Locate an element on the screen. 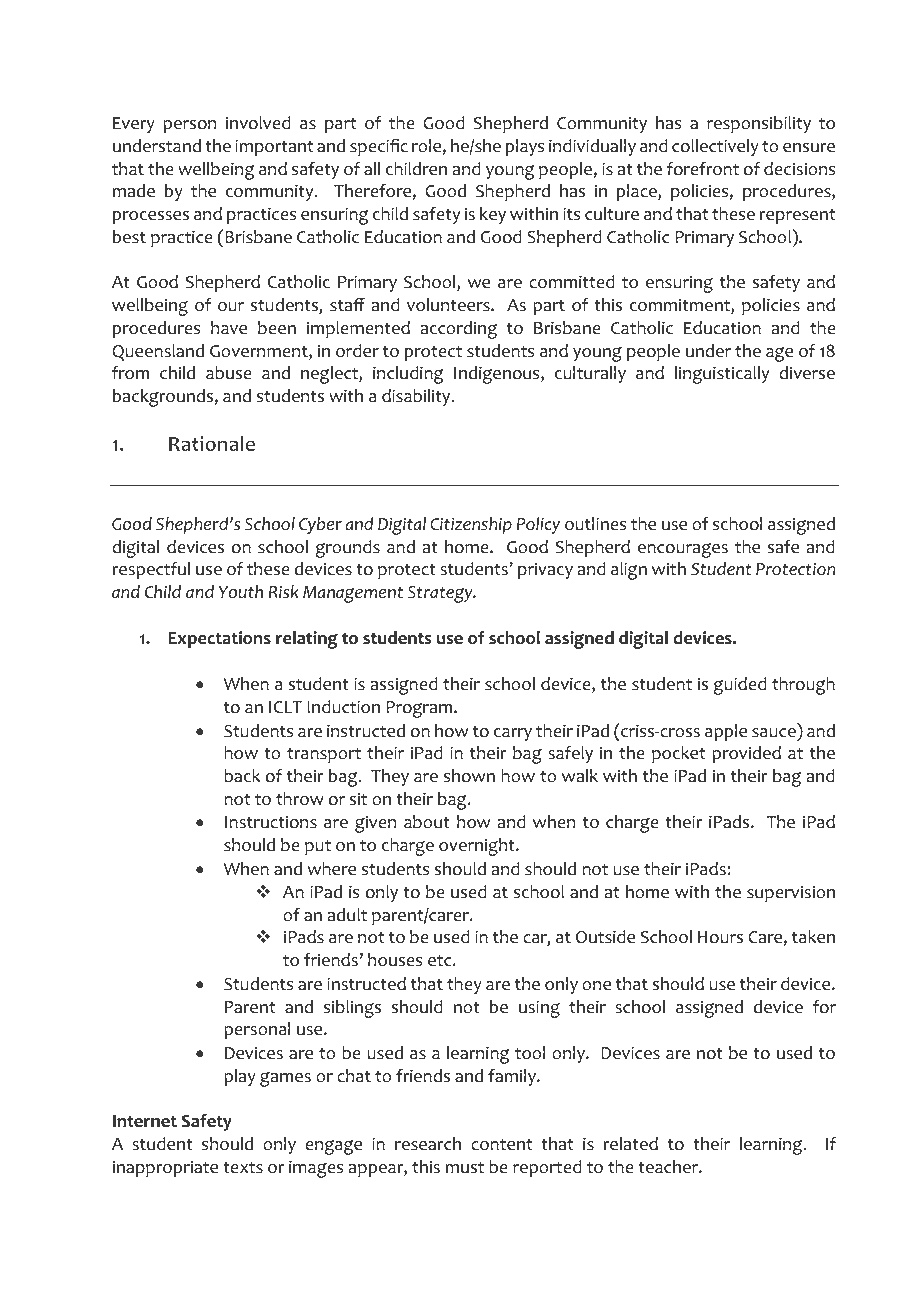 This screenshot has height=1308, width=924. content is located at coordinates (501, 1145).
